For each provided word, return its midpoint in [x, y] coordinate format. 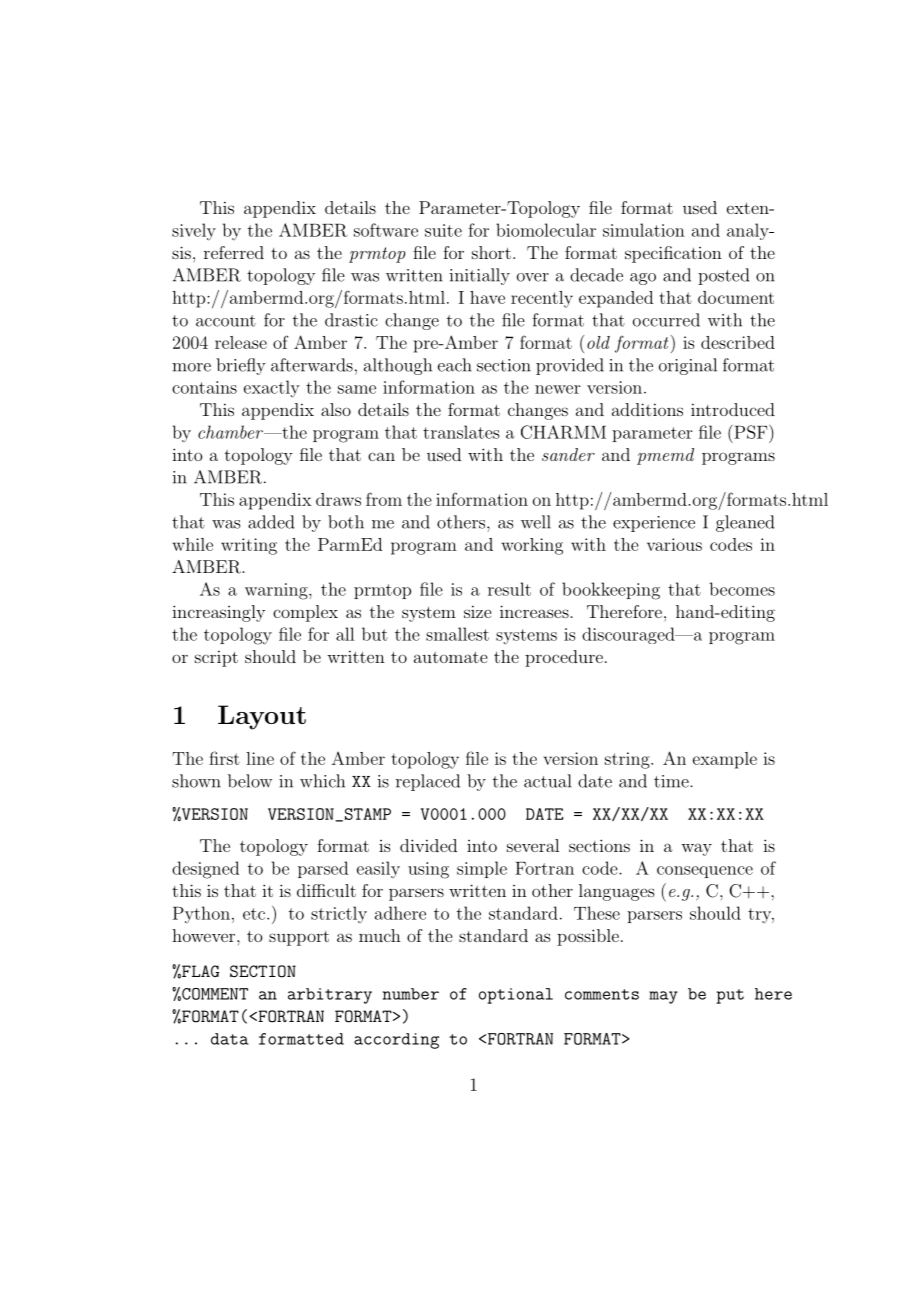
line [260, 758]
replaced [428, 782]
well [536, 522]
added [271, 522]
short [491, 252]
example [725, 760]
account [226, 321]
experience [654, 524]
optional [516, 996]
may [663, 997]
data [230, 1039]
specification [673, 254]
